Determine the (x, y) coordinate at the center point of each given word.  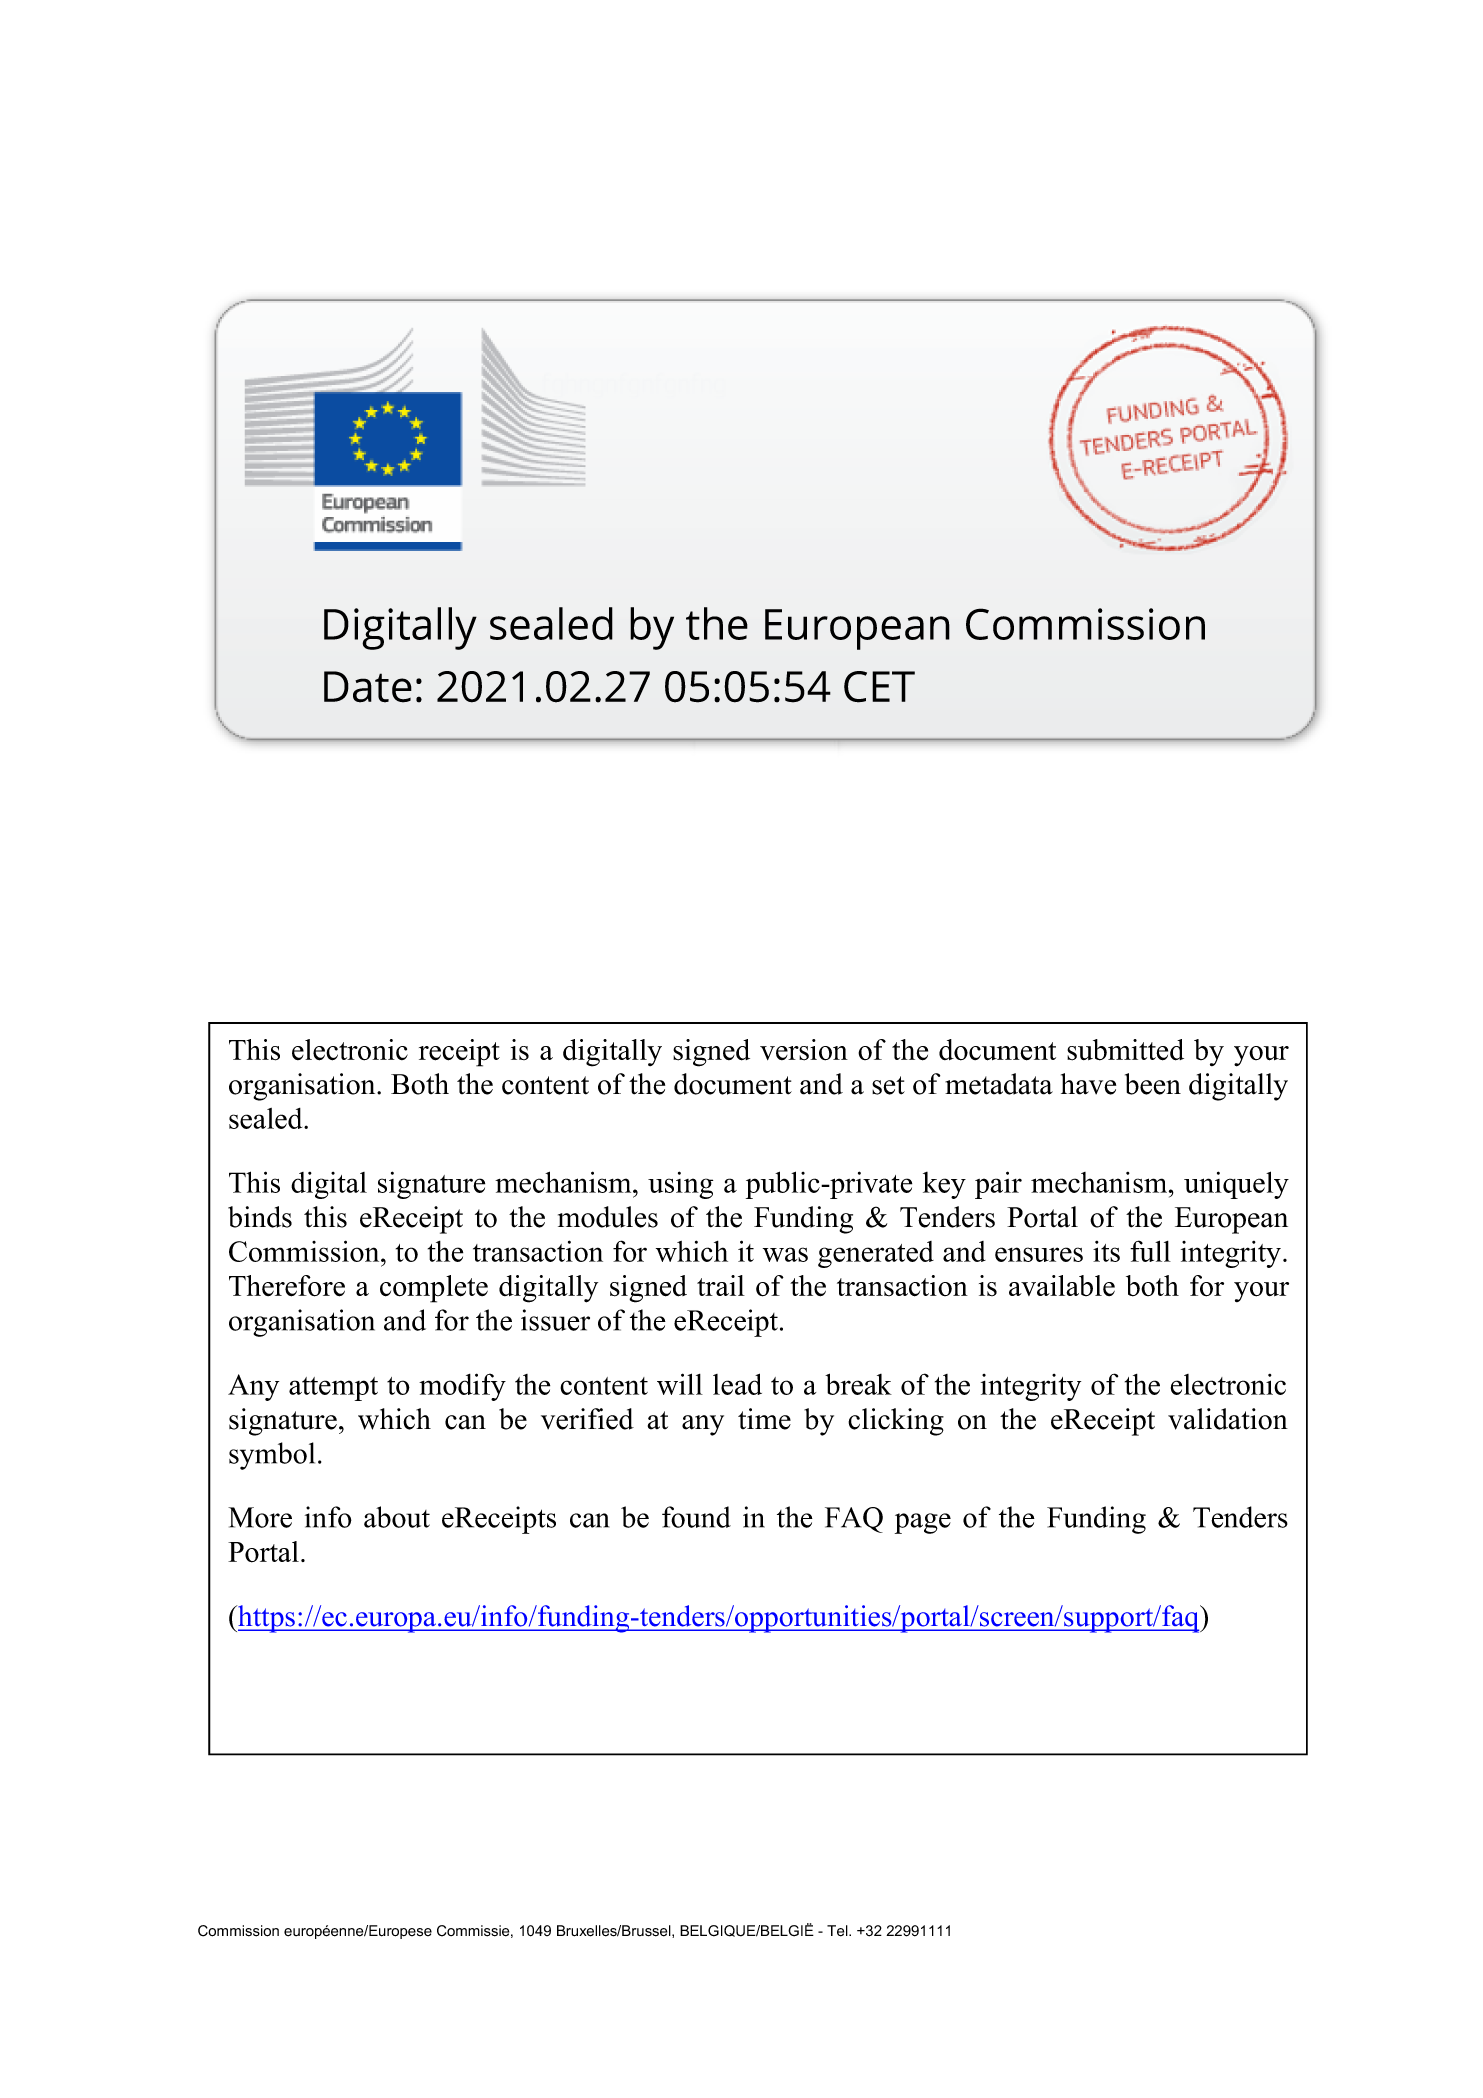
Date (368, 687)
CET (879, 687)
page (923, 1523)
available (1062, 1285)
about (397, 1517)
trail (721, 1285)
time (764, 1419)
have (1088, 1084)
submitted (1125, 1050)
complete (434, 1289)
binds (260, 1217)
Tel (838, 1931)
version (804, 1050)
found (696, 1517)
